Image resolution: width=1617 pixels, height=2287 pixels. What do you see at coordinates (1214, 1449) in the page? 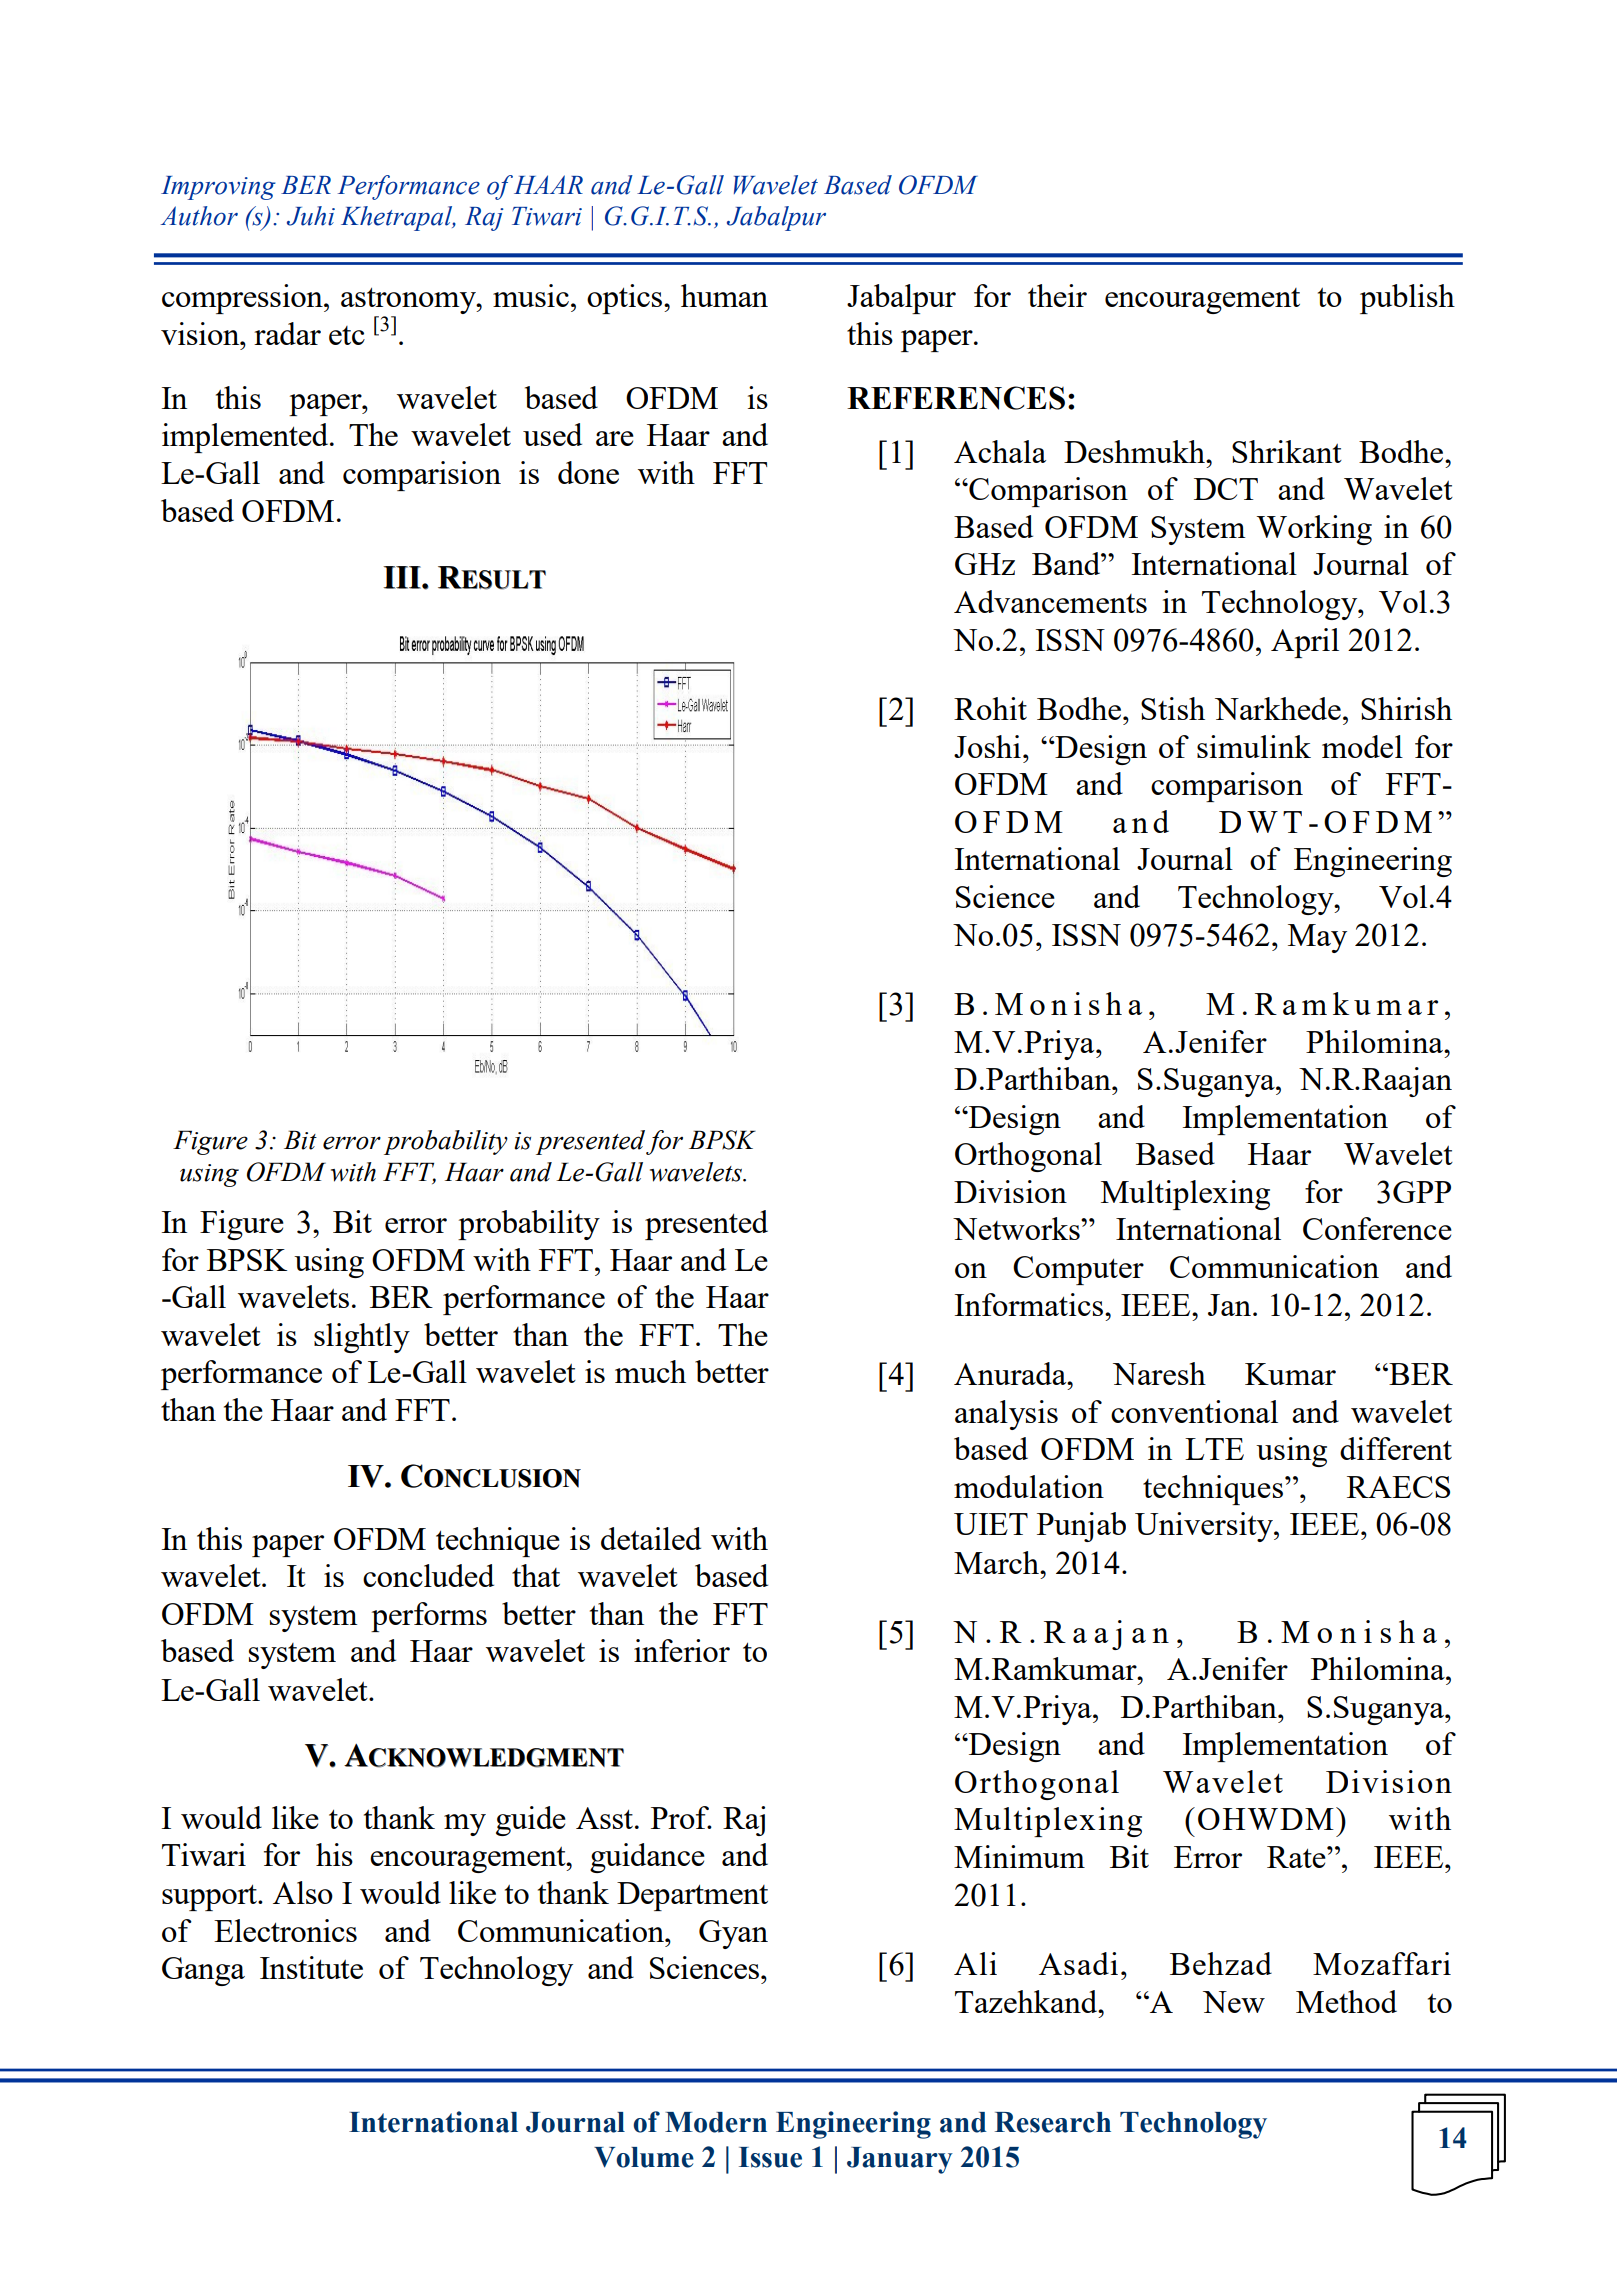
I see `LTE` at bounding box center [1214, 1449].
